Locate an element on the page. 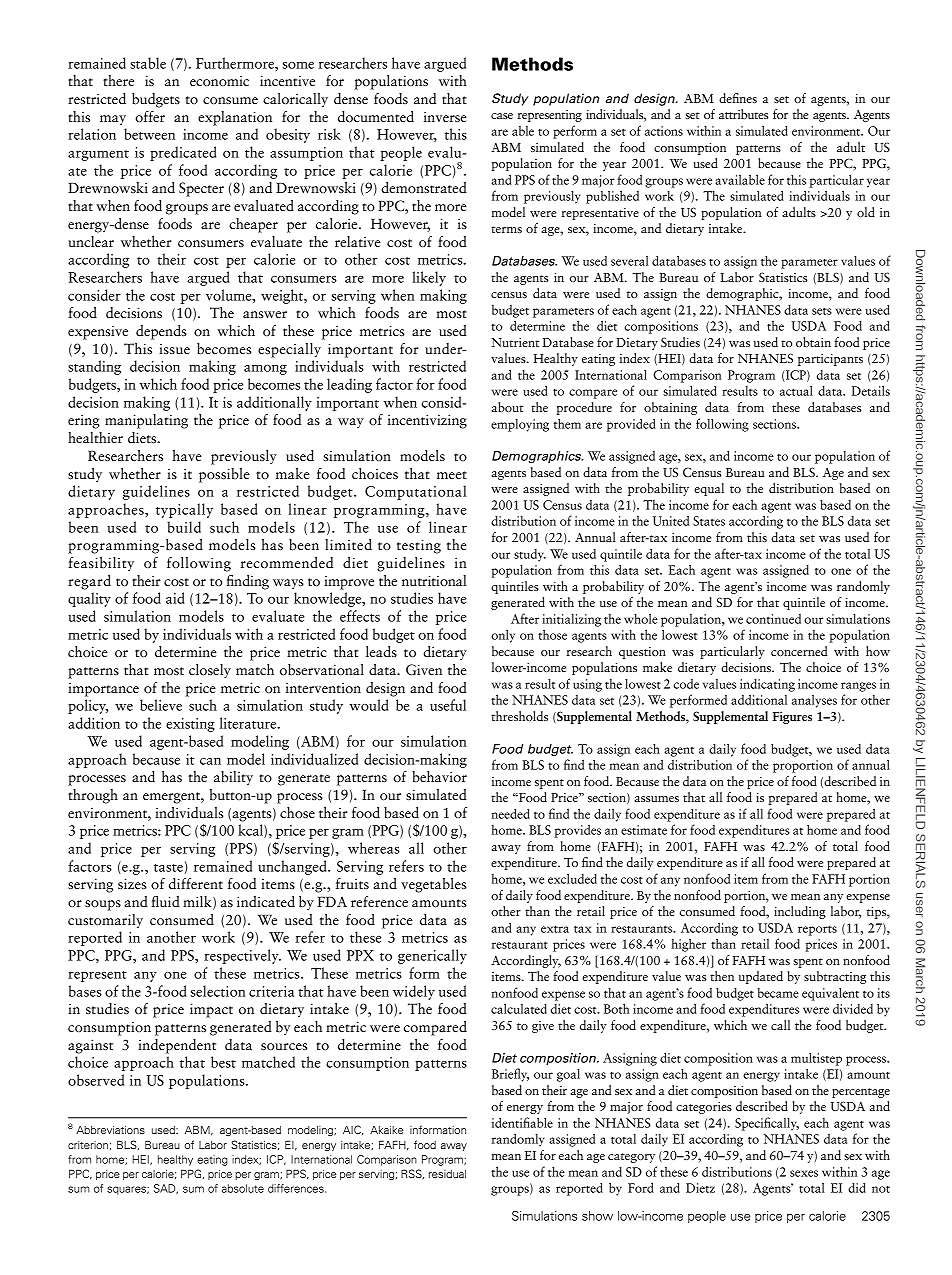 Image resolution: width=952 pixels, height=1275 pixels. needed is located at coordinates (511, 813).
